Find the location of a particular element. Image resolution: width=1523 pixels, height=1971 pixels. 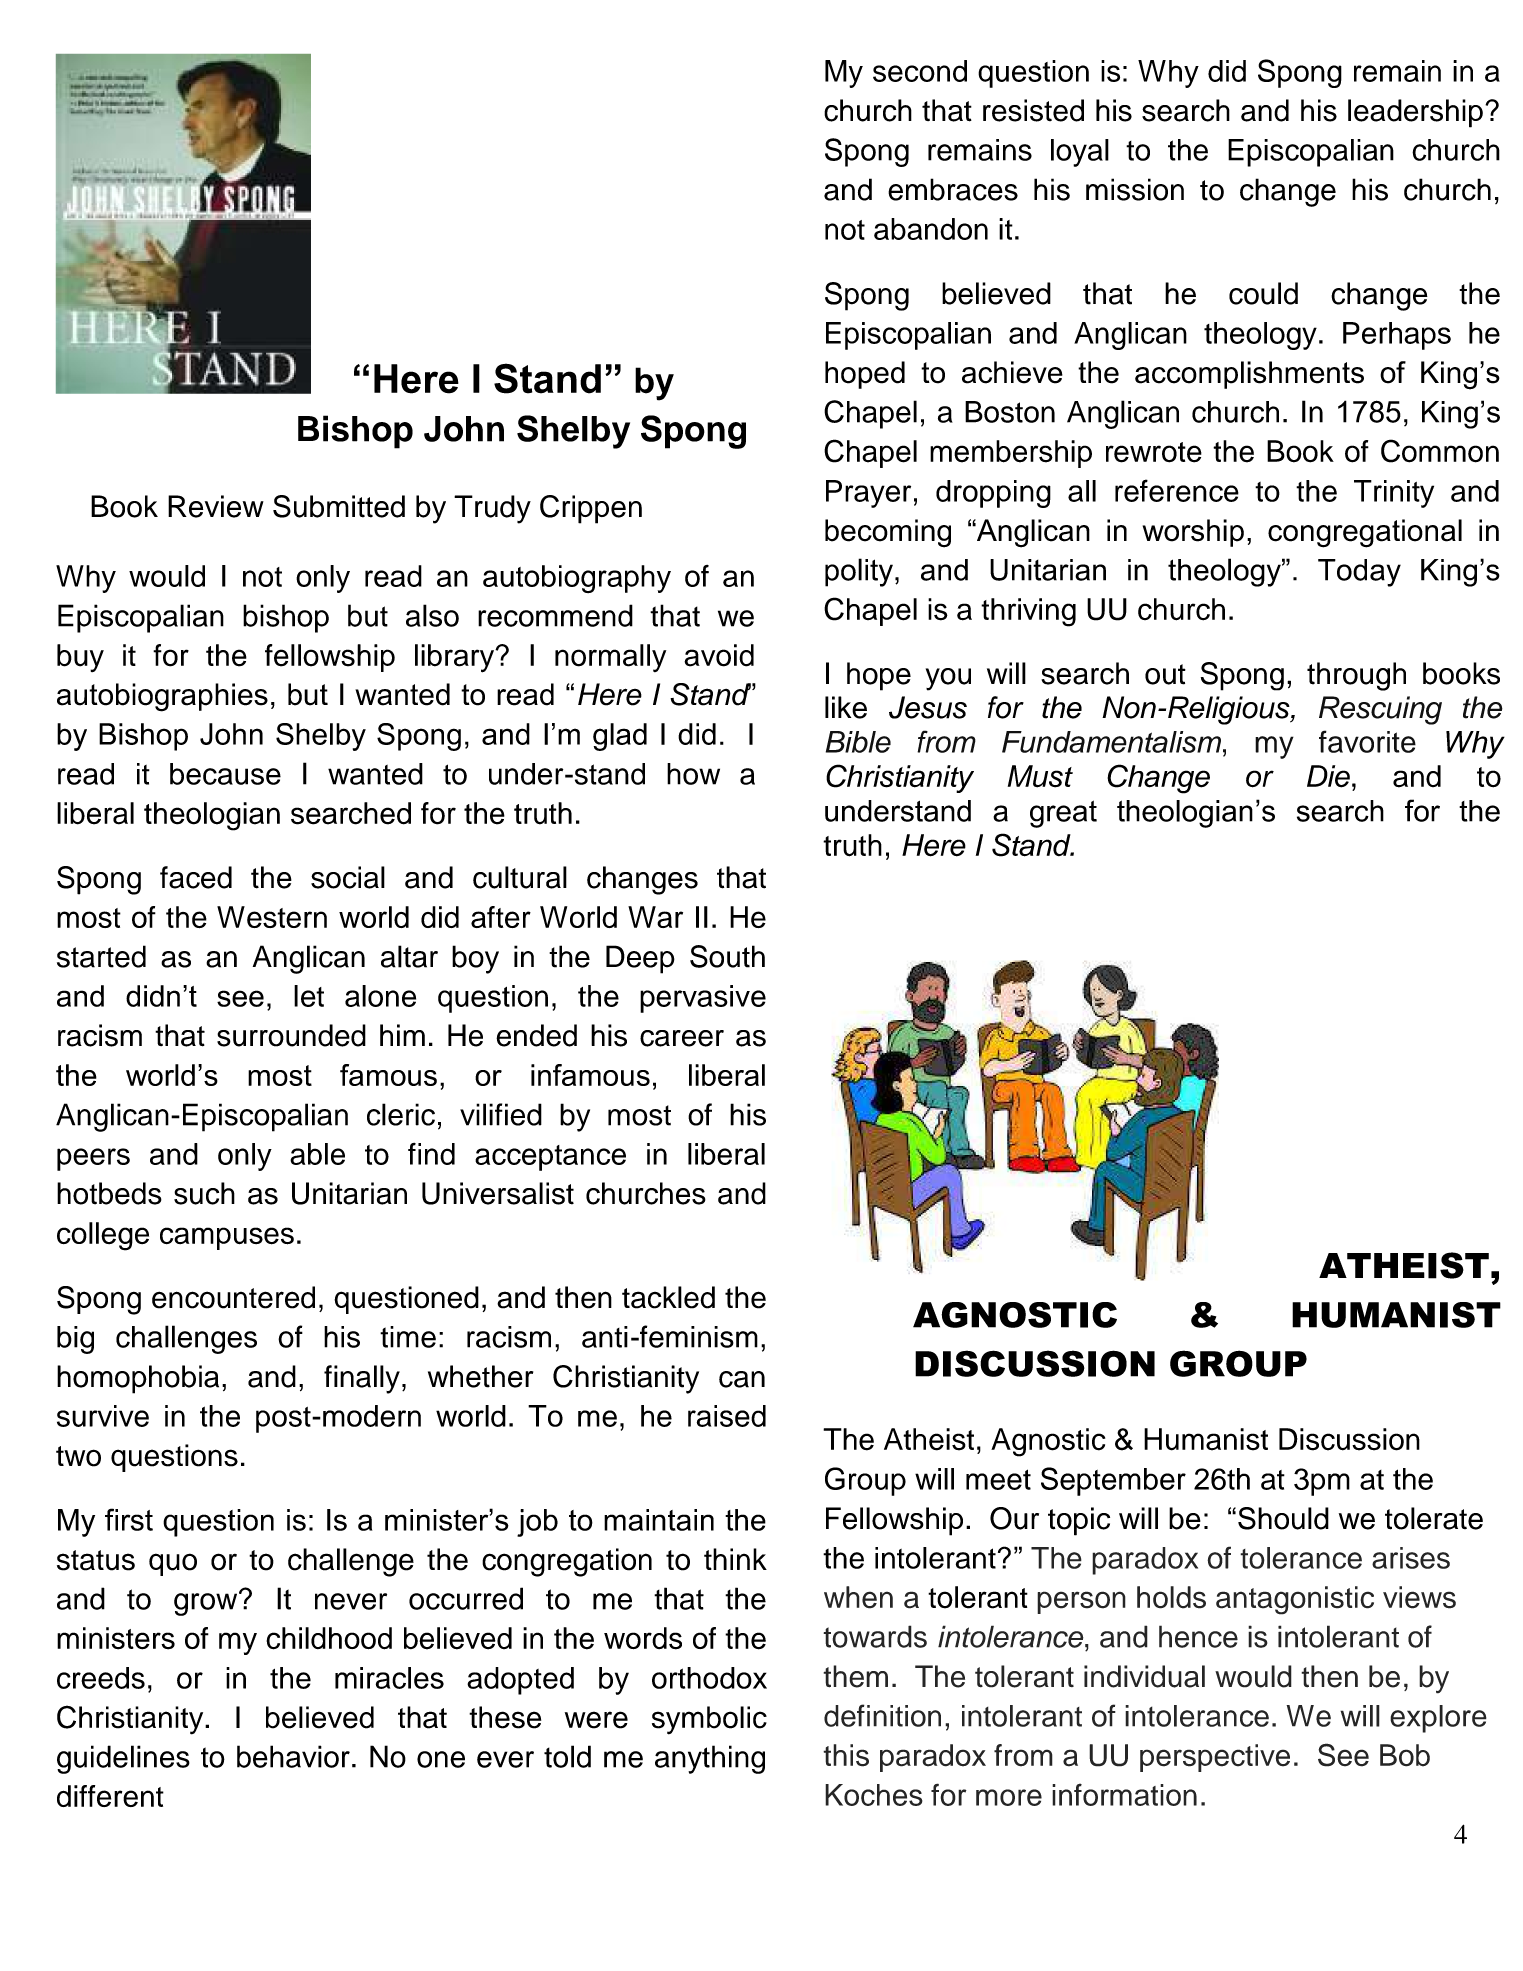

South is located at coordinates (727, 956).
